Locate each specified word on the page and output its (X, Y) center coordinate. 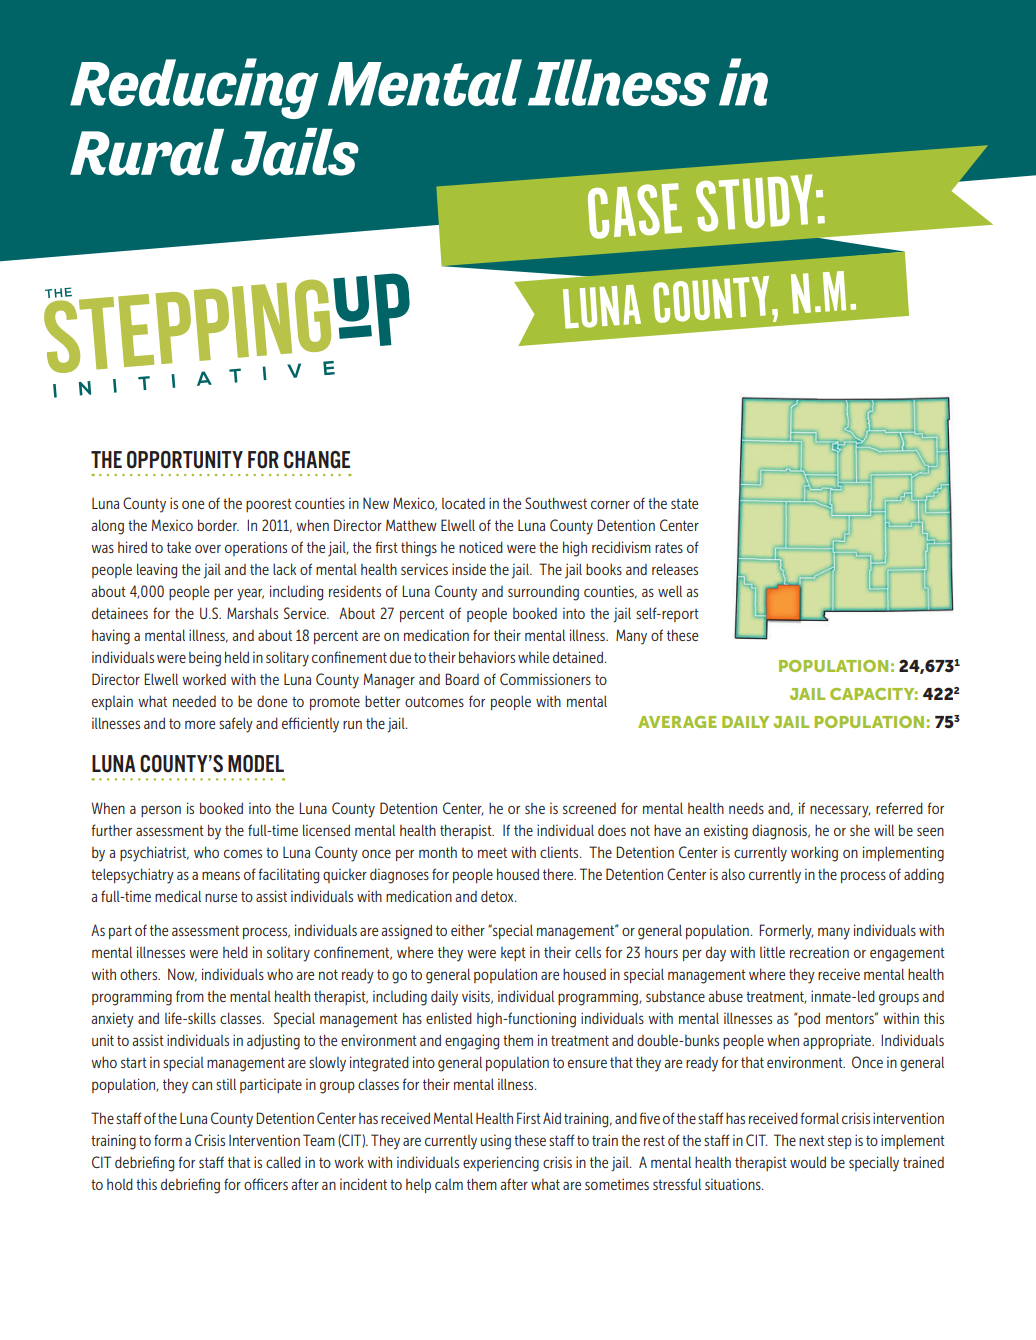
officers (266, 1184)
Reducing (194, 88)
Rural (147, 152)
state (684, 503)
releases (675, 569)
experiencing (501, 1164)
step (840, 1142)
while (533, 657)
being (205, 659)
